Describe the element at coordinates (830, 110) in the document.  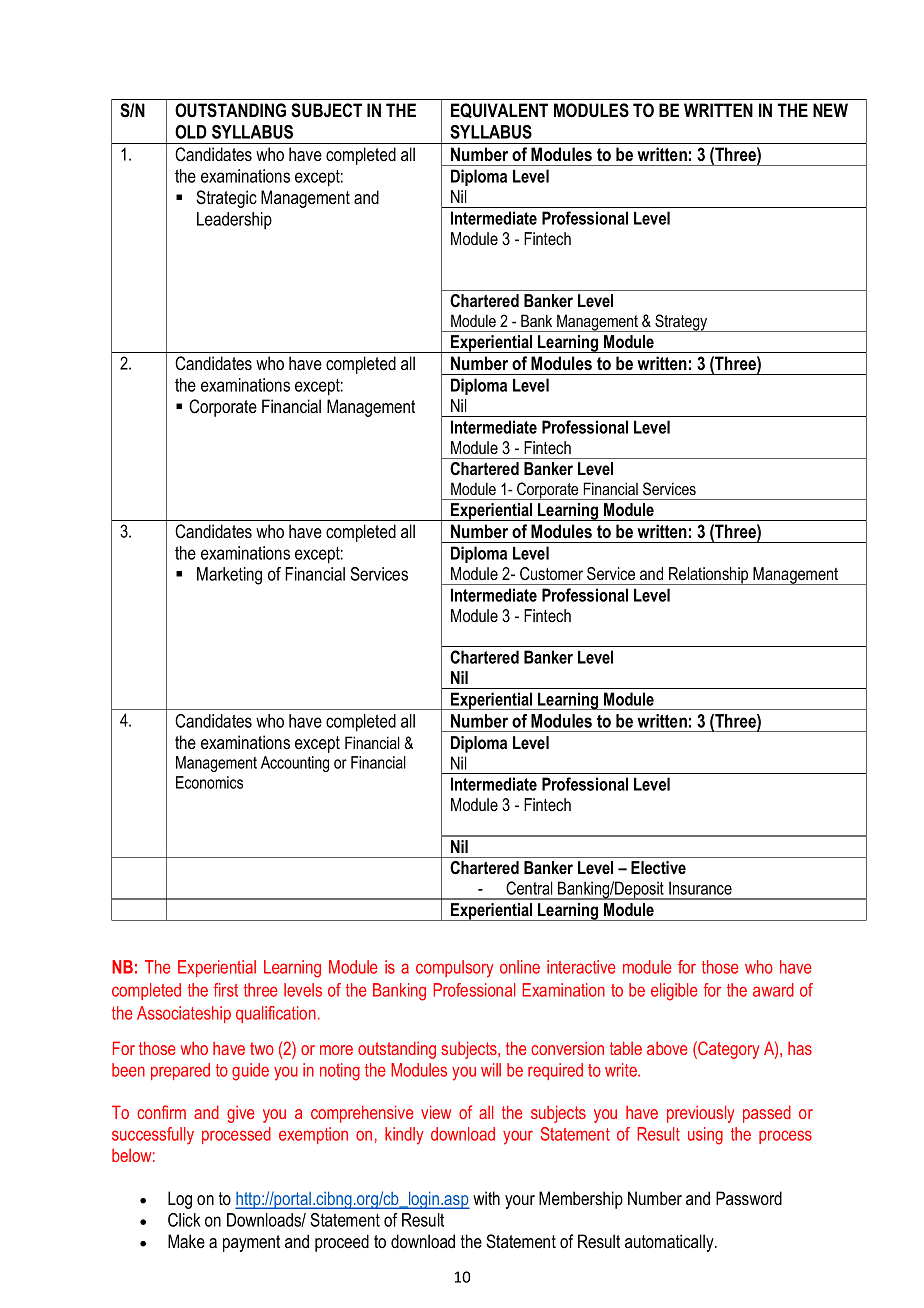
I see `NEW` at that location.
